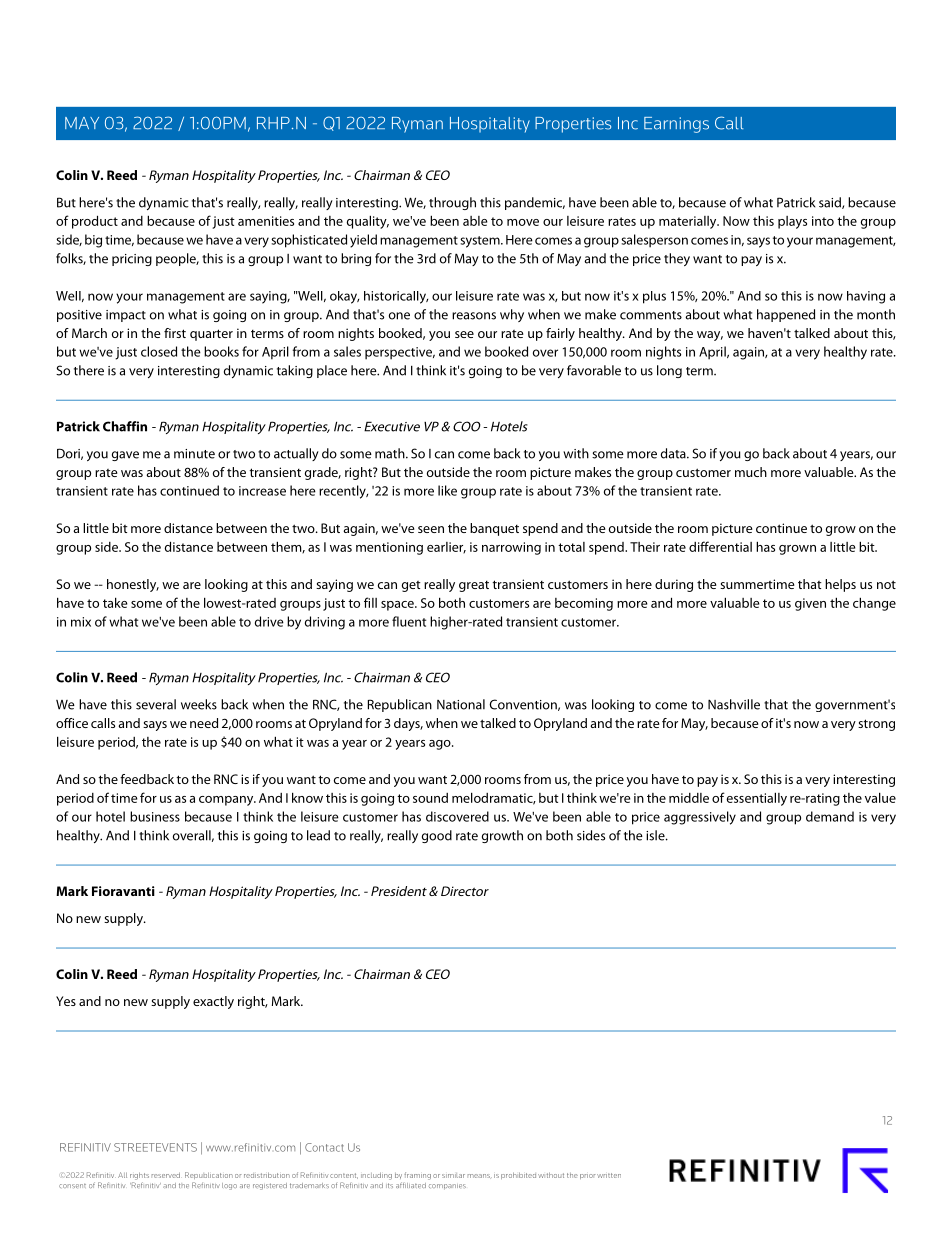 This screenshot has width=952, height=1233. I want to click on said, so click(831, 203).
